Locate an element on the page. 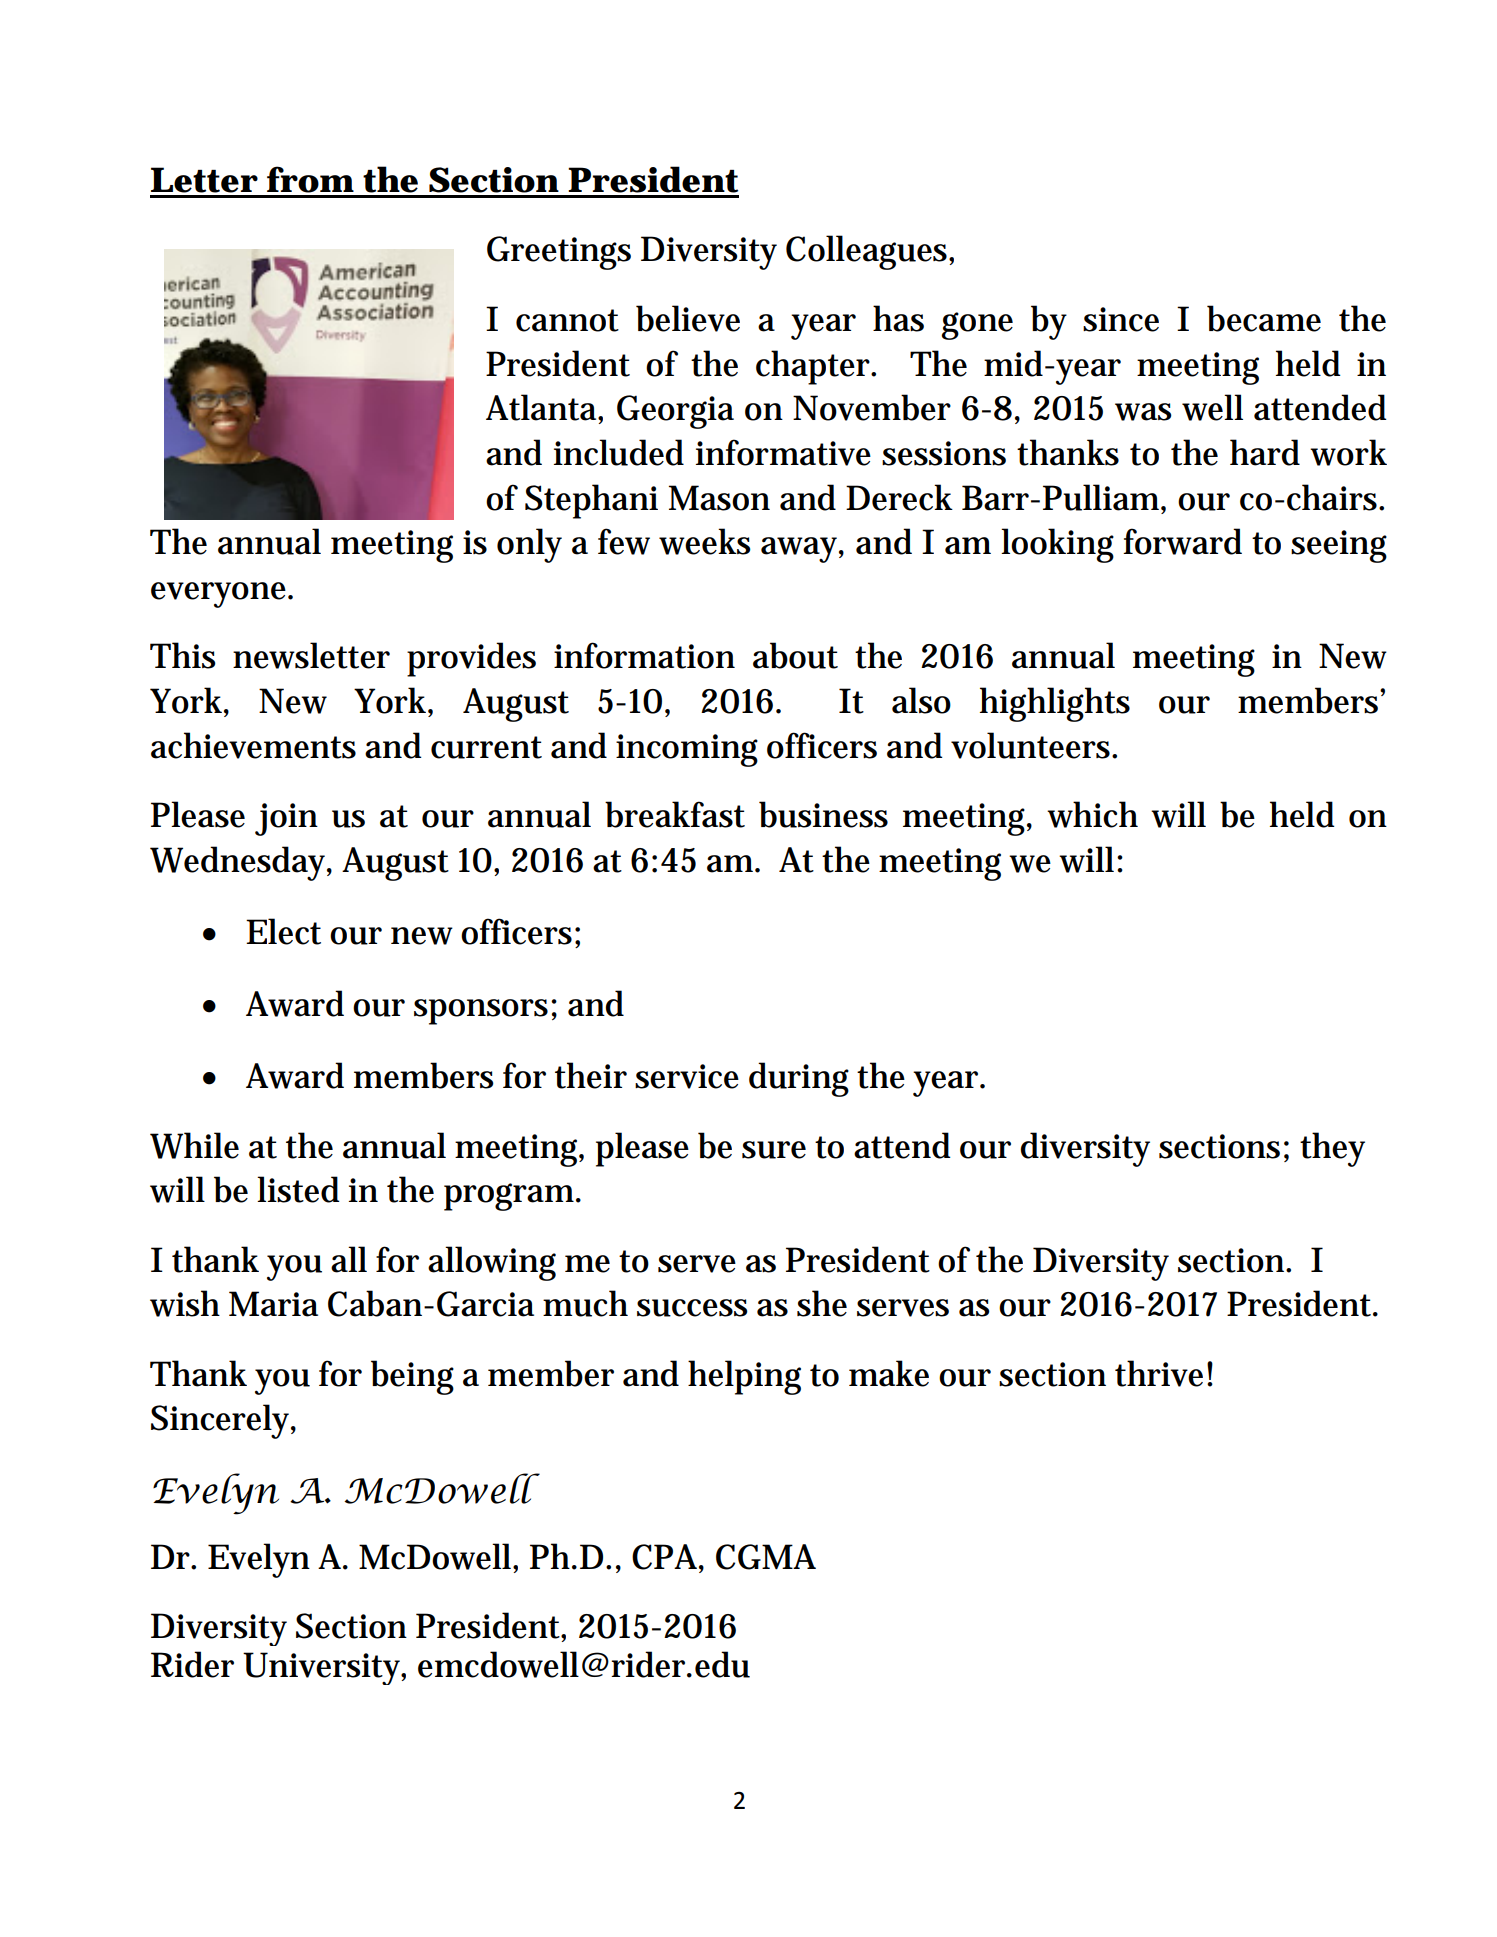 The image size is (1497, 1937). business is located at coordinates (823, 814).
